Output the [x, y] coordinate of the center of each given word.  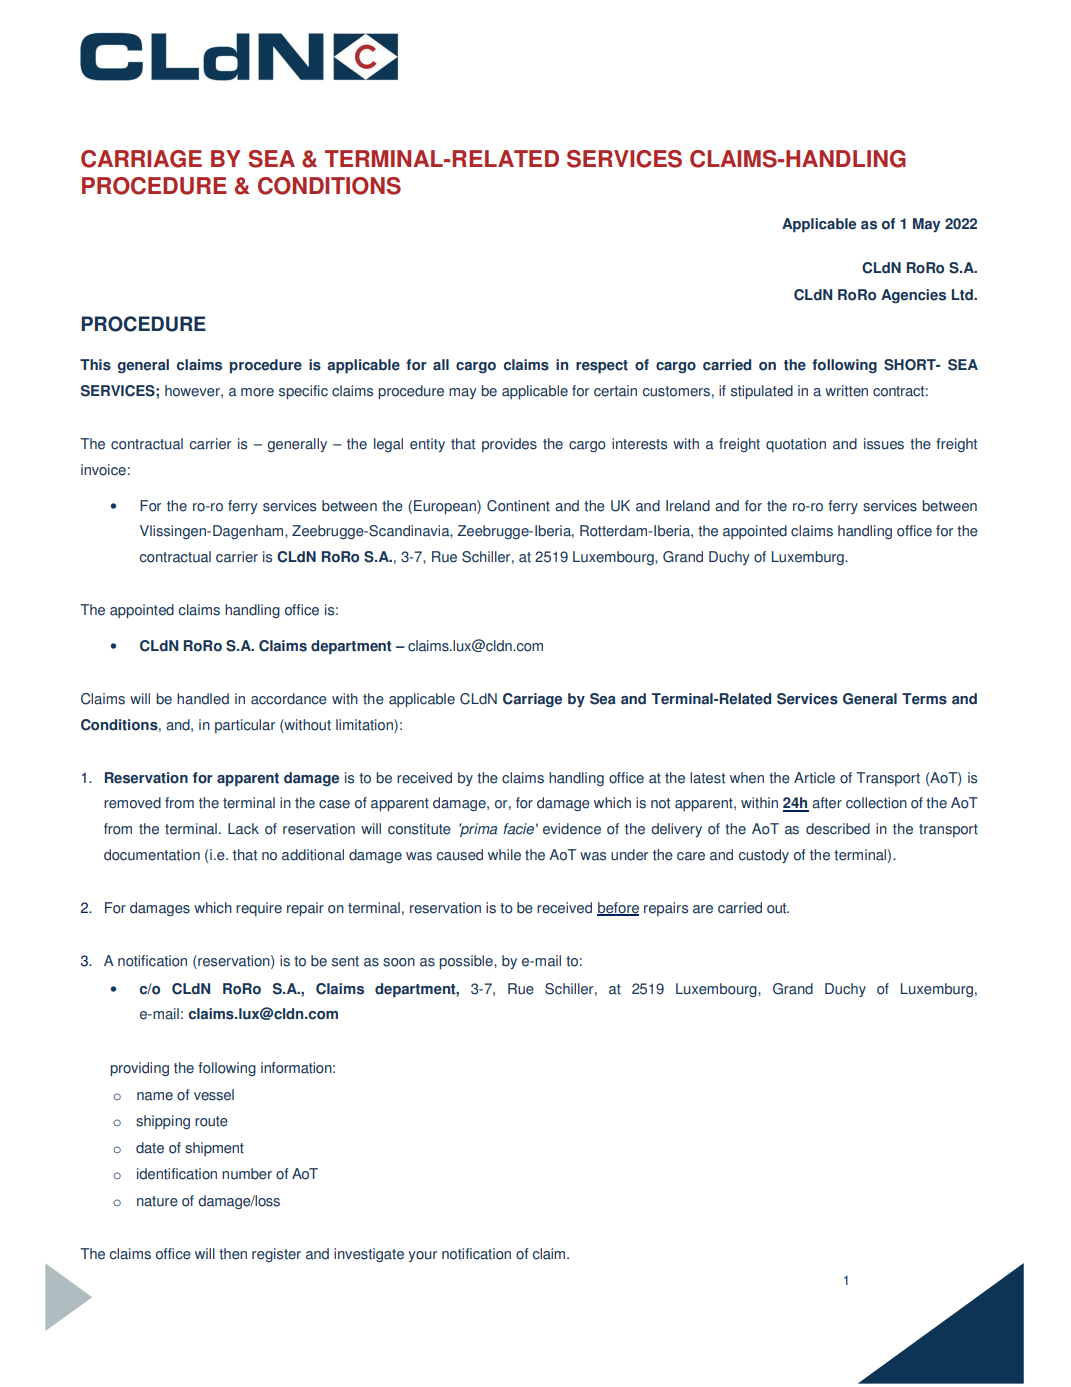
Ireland [688, 506]
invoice [103, 470]
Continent [518, 506]
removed [132, 803]
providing [139, 1069]
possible [467, 962]
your [423, 1256]
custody [763, 856]
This [95, 365]
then [233, 1254]
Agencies [913, 296]
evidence [572, 829]
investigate [369, 1255]
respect [602, 367]
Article [814, 778]
